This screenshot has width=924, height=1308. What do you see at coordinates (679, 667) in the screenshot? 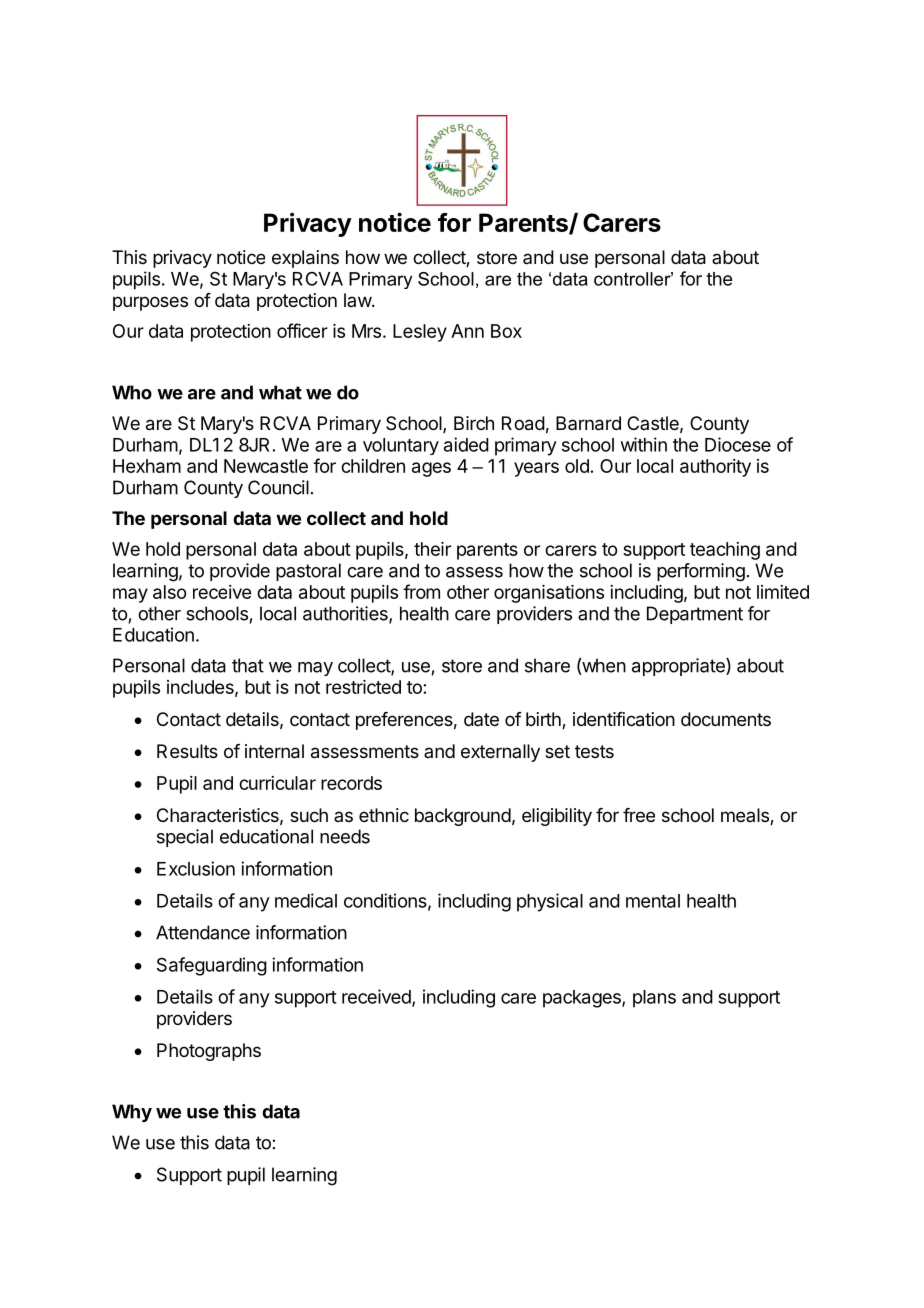
I see `appropriate` at bounding box center [679, 667].
